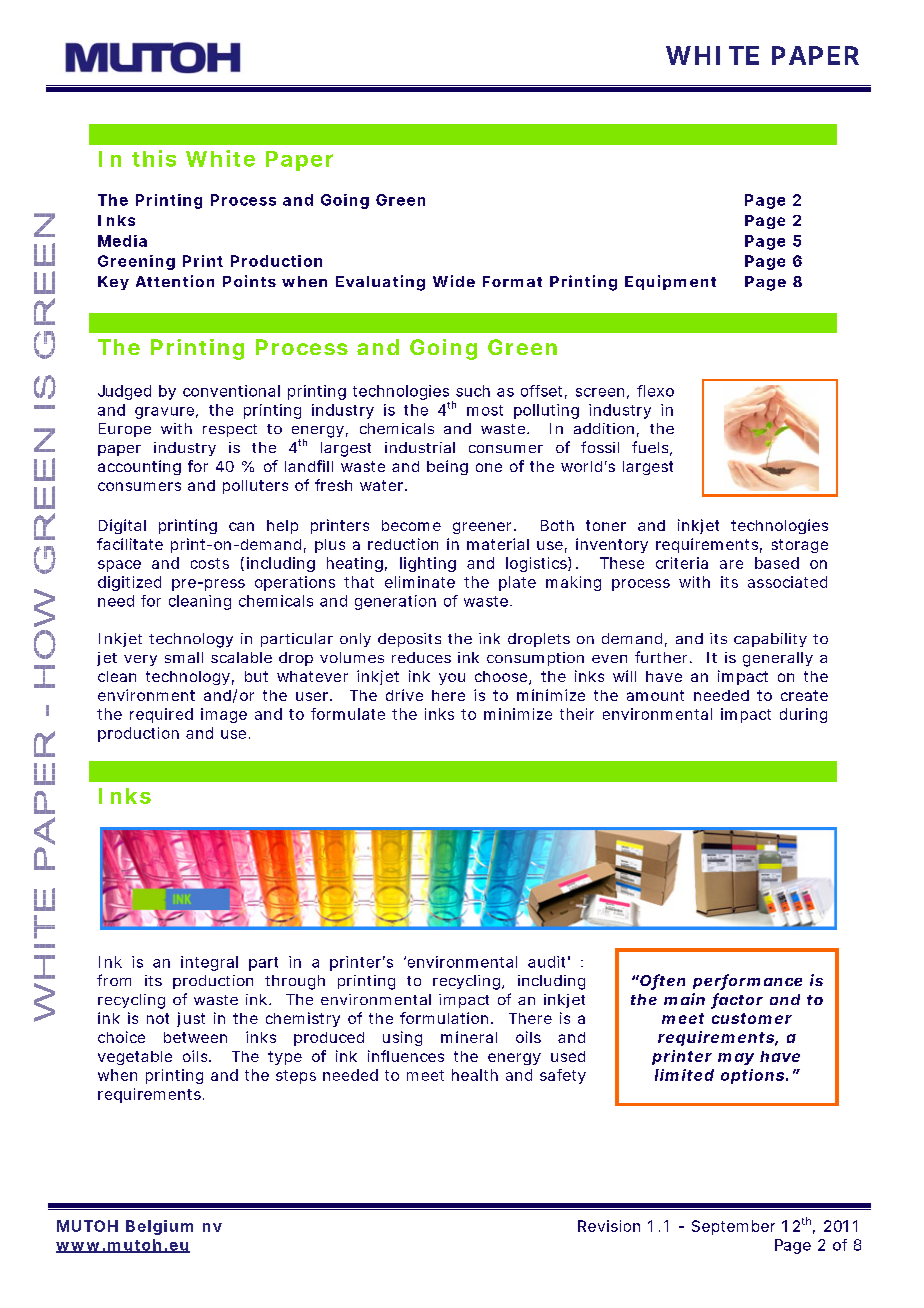  Describe the element at coordinates (210, 563) in the screenshot. I see `costs` at that location.
